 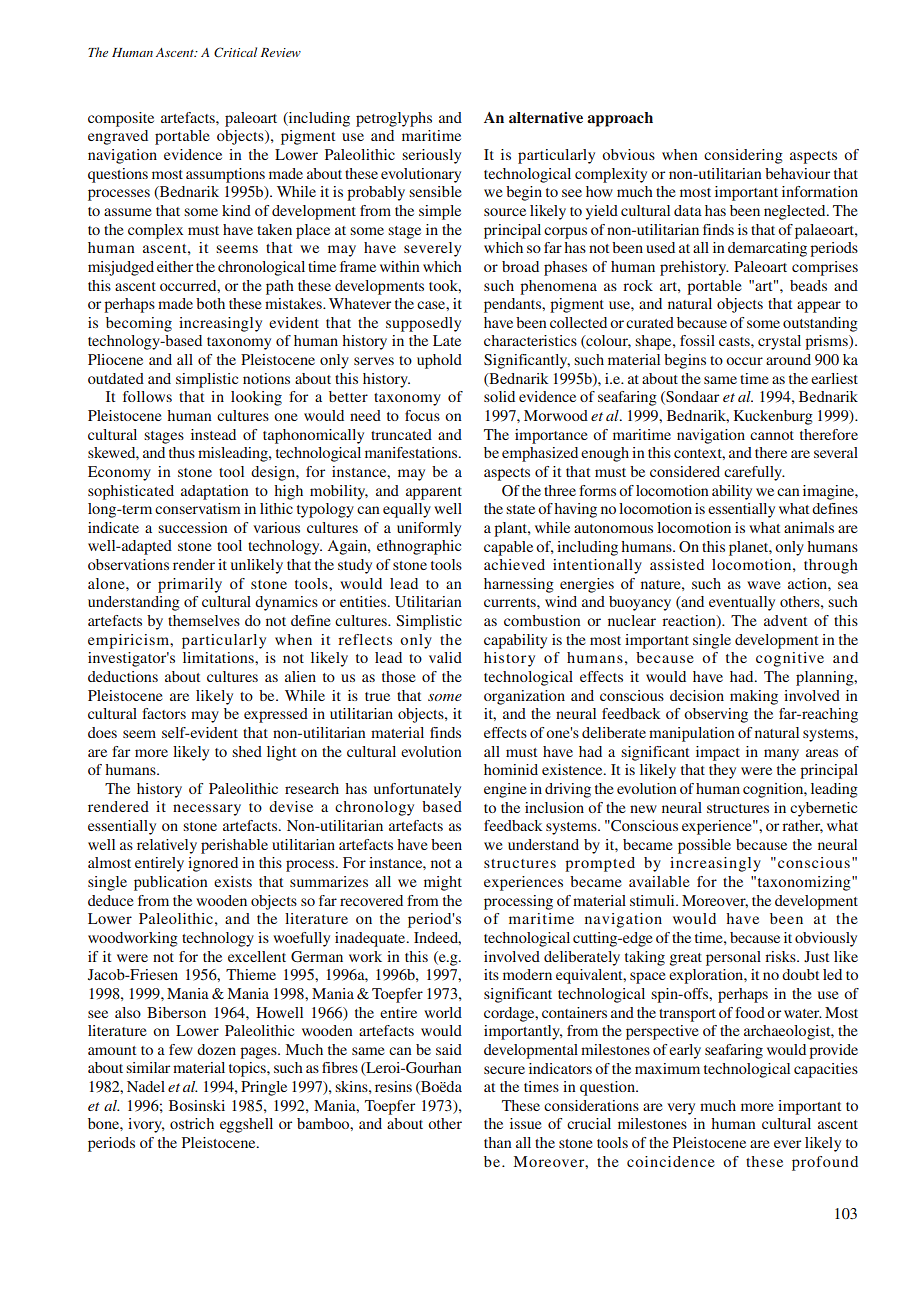 I want to click on might, so click(x=443, y=883).
